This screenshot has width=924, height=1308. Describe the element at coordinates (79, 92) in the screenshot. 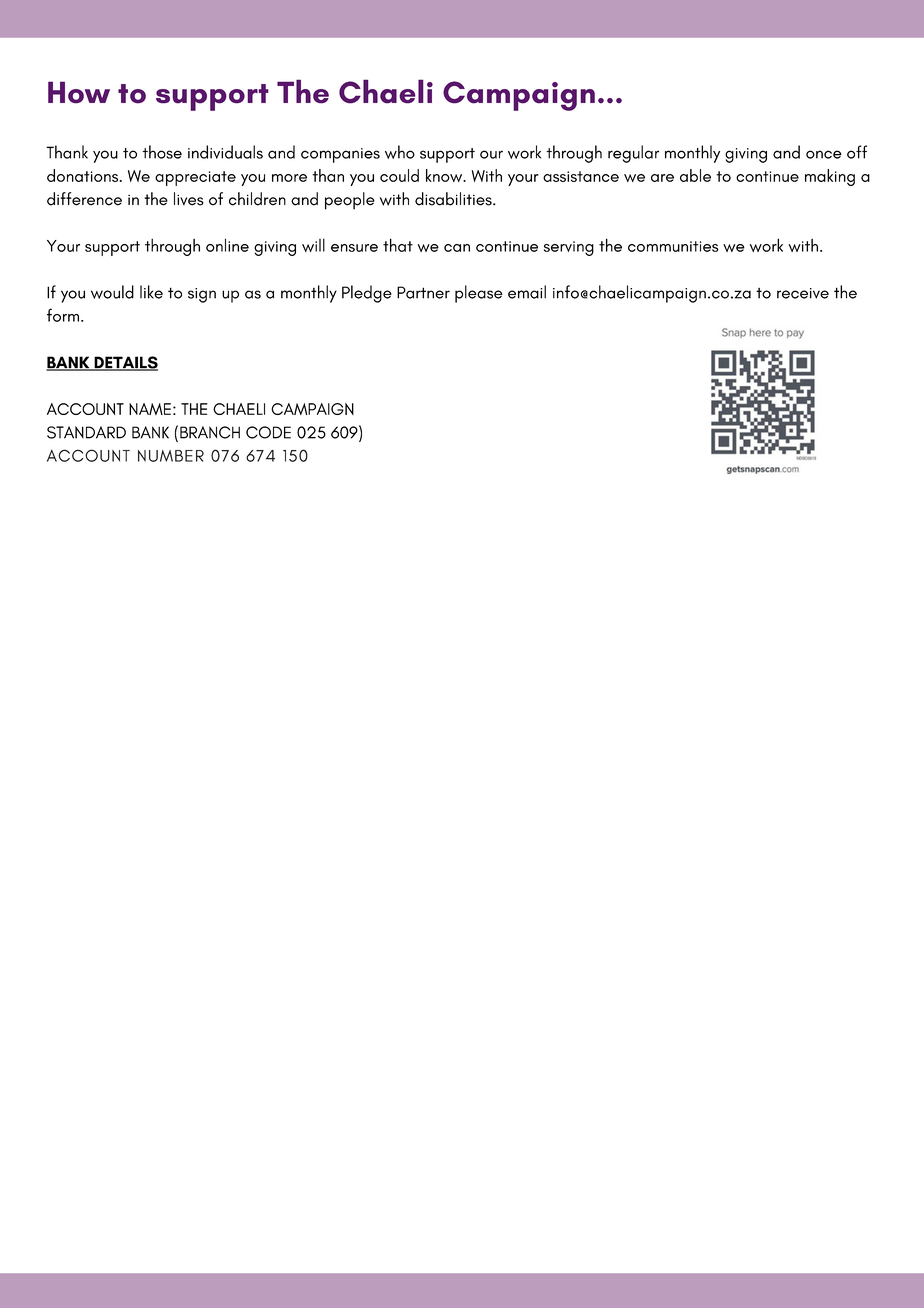

I see `How` at that location.
